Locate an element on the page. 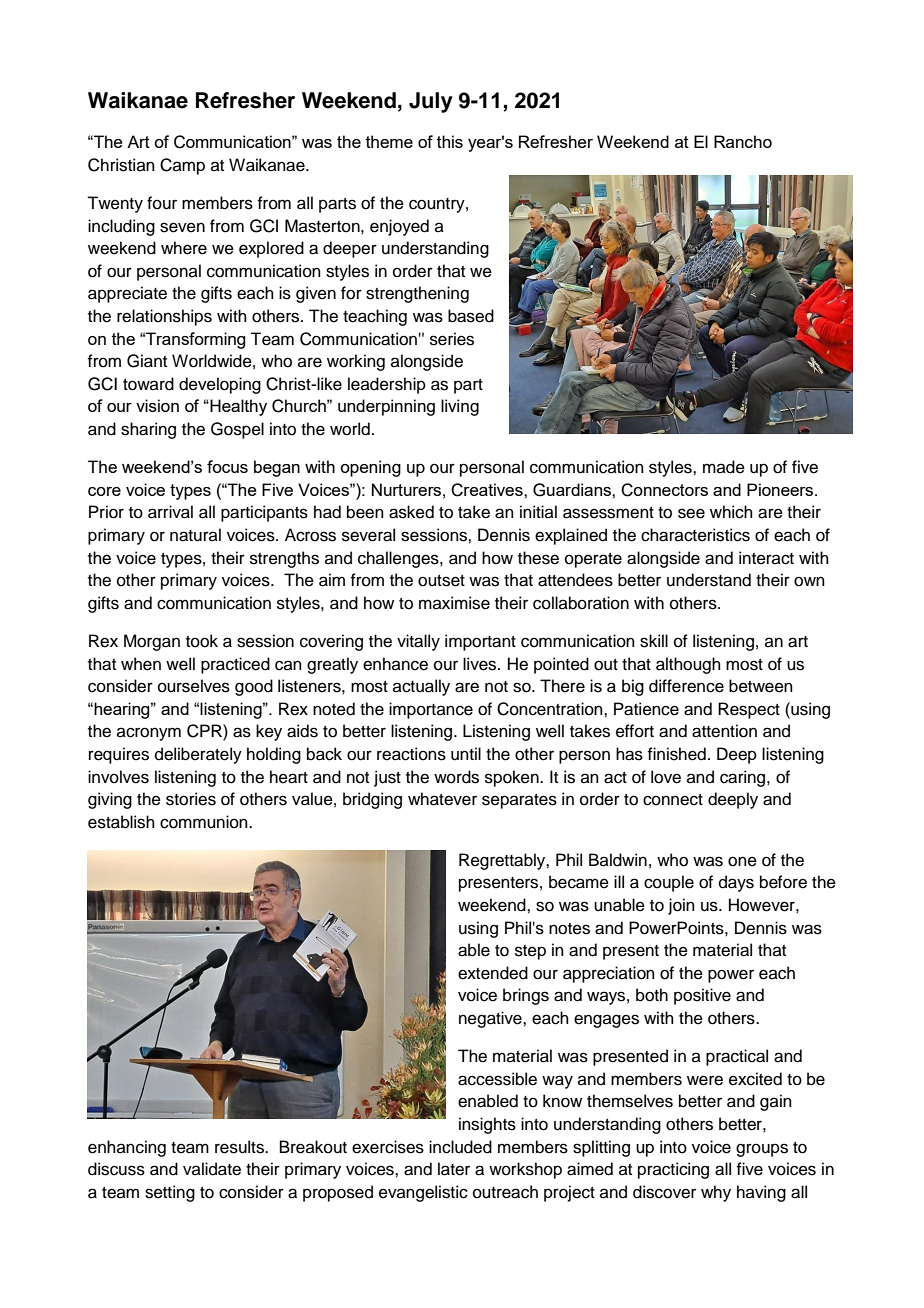 The image size is (924, 1308). important is located at coordinates (480, 642).
